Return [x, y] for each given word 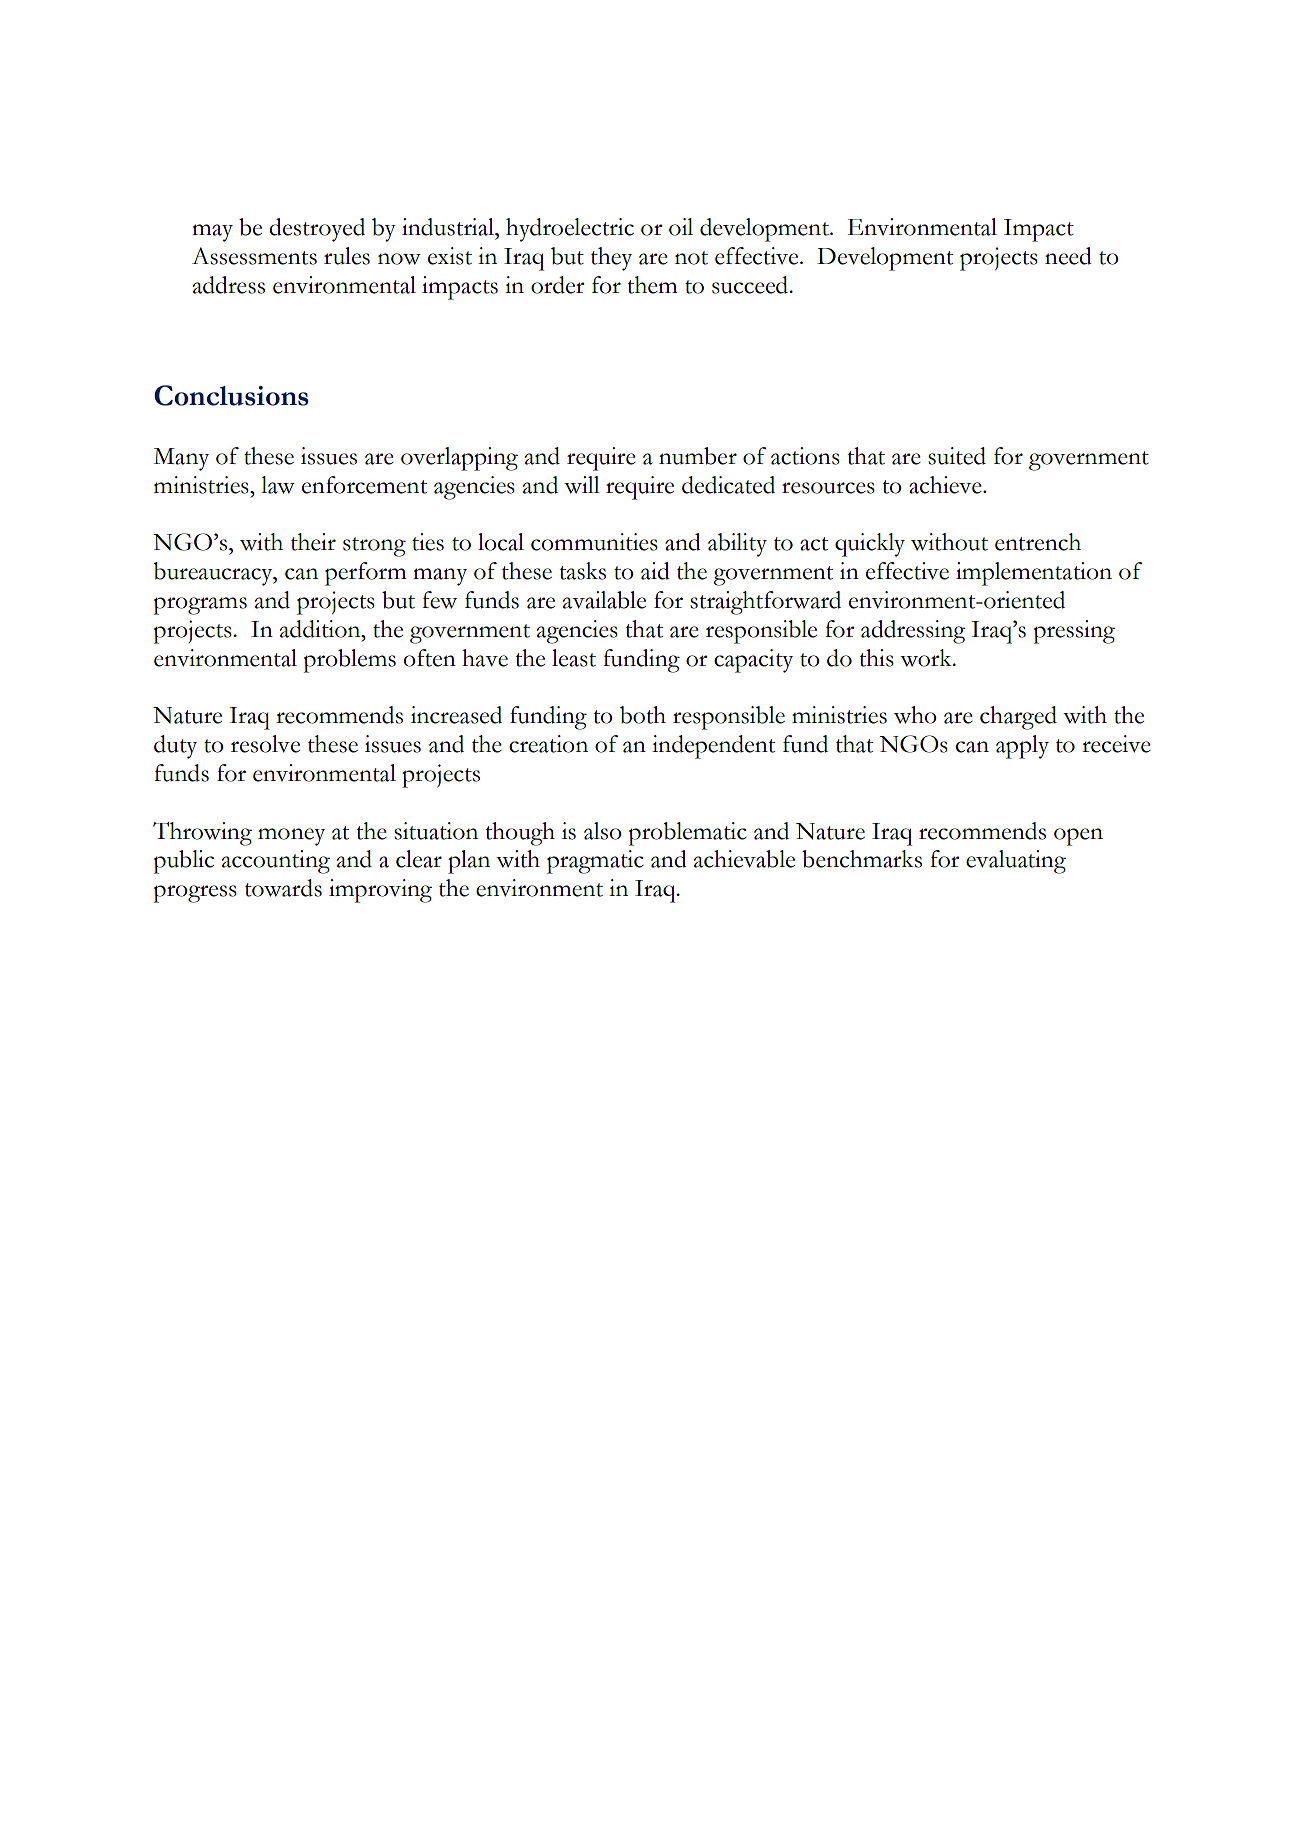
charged [1018, 718]
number [698, 456]
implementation [1034, 574]
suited [957, 456]
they [611, 259]
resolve [265, 744]
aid [655, 571]
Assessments [254, 256]
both [643, 715]
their [313, 542]
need [1068, 256]
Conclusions [231, 395]
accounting [276, 862]
